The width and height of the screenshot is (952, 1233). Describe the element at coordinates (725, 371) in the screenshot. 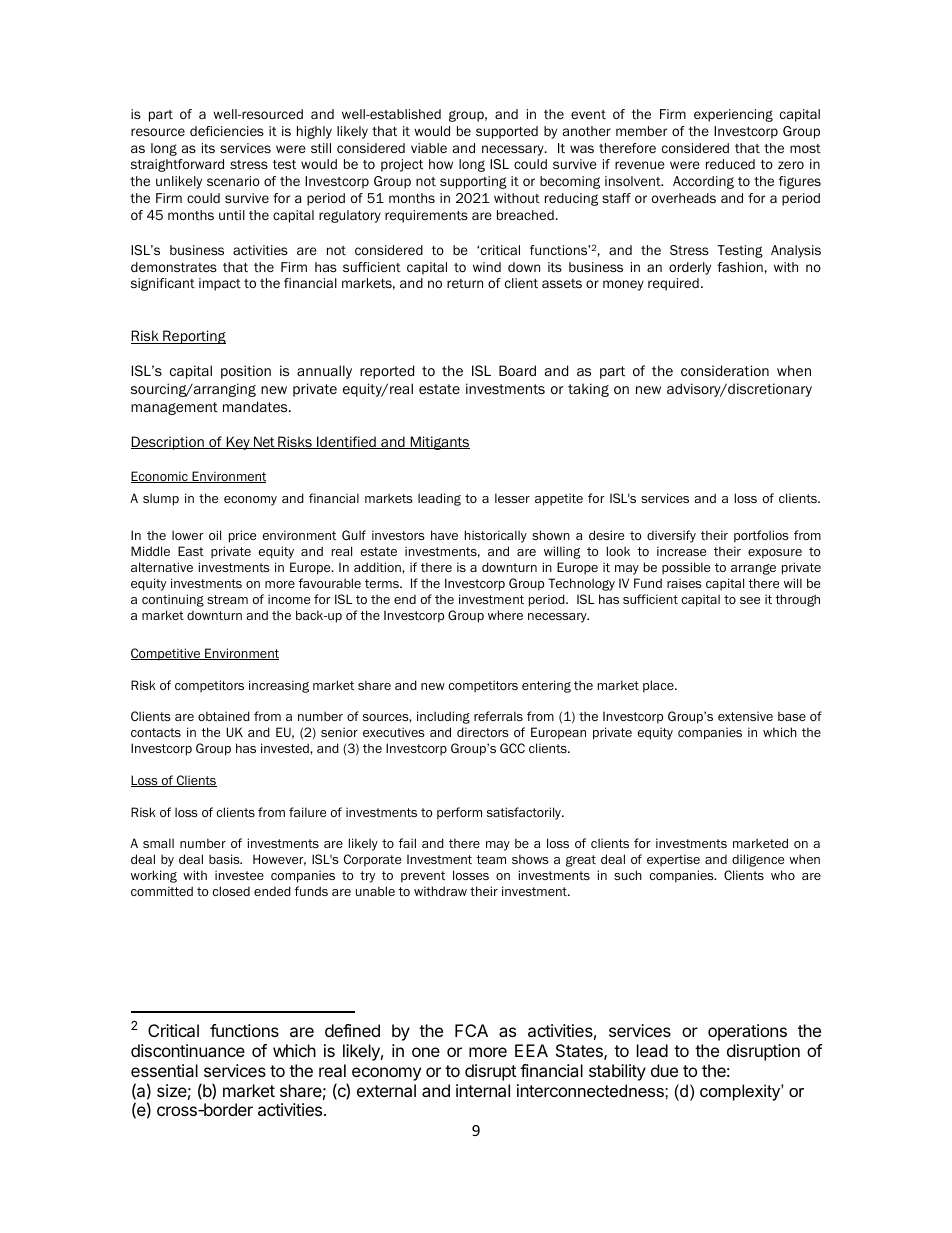

I see `consideration` at that location.
